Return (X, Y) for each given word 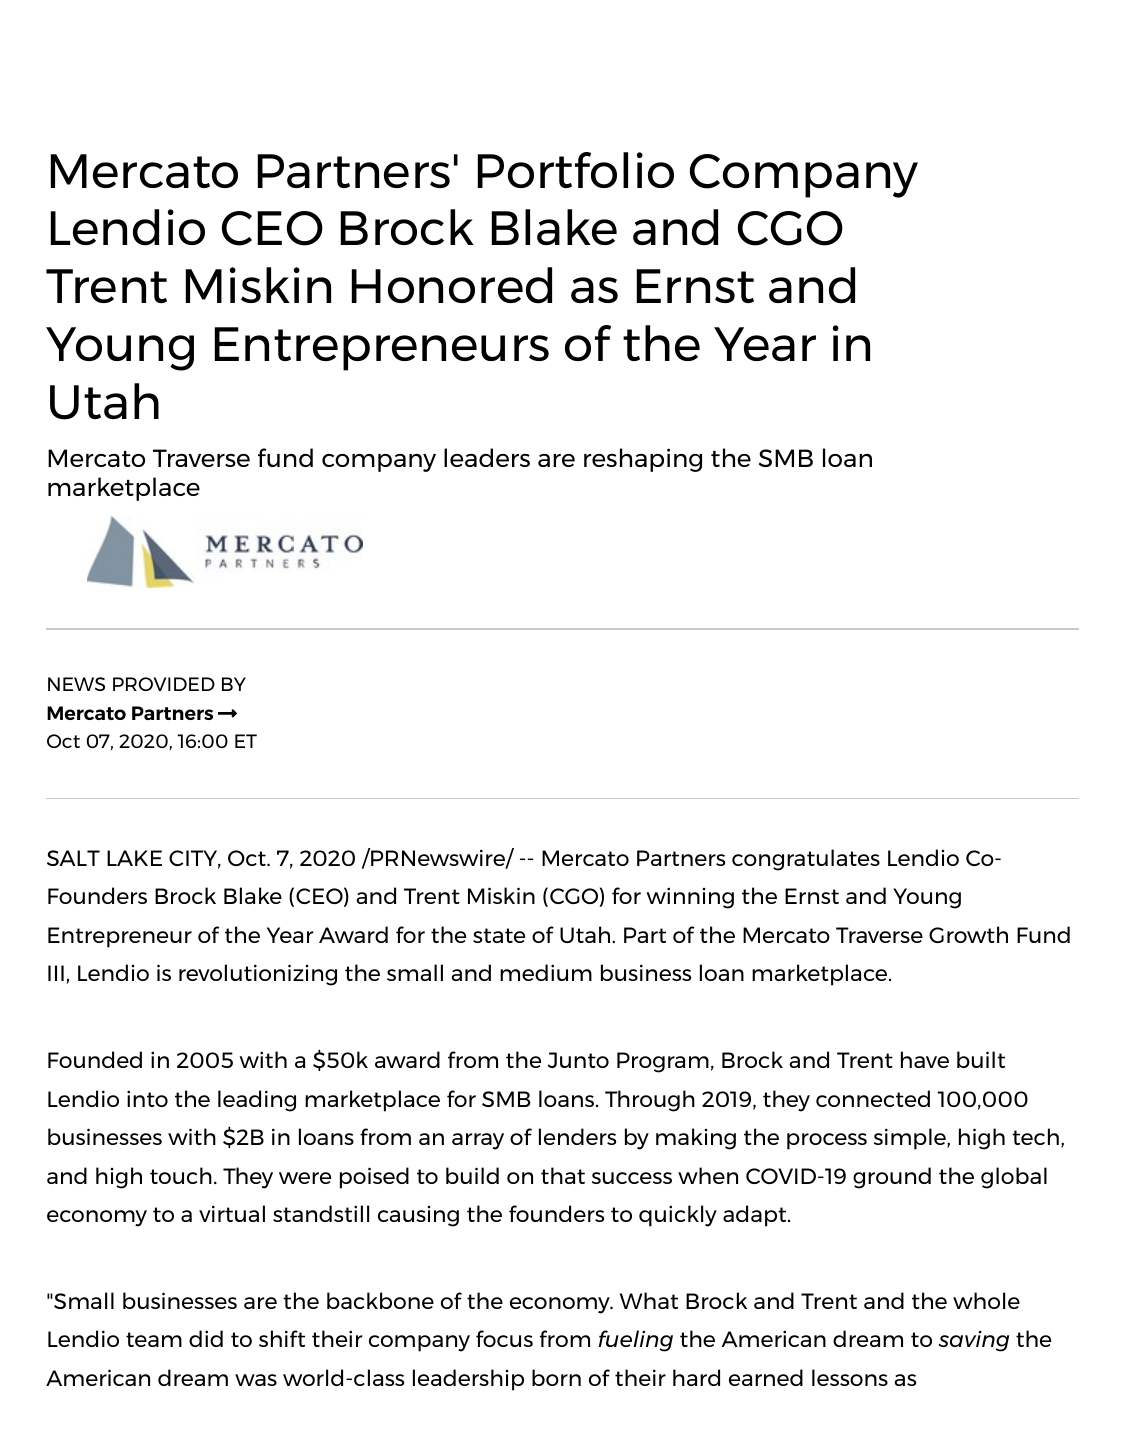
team (154, 1339)
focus (504, 1338)
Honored (452, 285)
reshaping (643, 460)
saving (973, 1341)
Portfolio (576, 170)
